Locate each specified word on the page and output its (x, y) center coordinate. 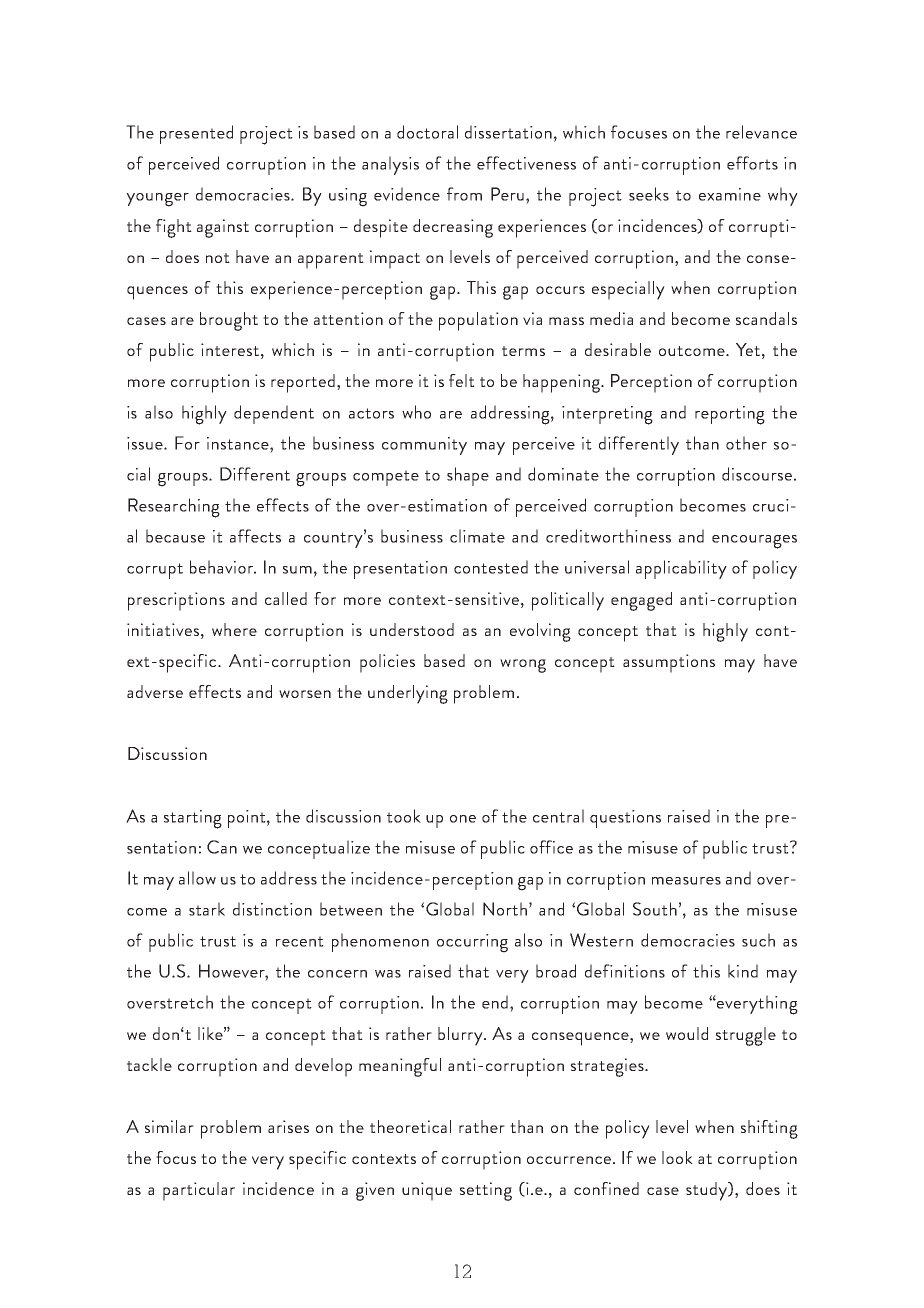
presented (196, 134)
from (464, 194)
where (234, 629)
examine (730, 194)
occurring (472, 943)
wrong (523, 666)
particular (199, 1191)
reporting (730, 415)
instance (239, 443)
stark (207, 909)
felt (462, 380)
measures (686, 881)
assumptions (669, 663)
